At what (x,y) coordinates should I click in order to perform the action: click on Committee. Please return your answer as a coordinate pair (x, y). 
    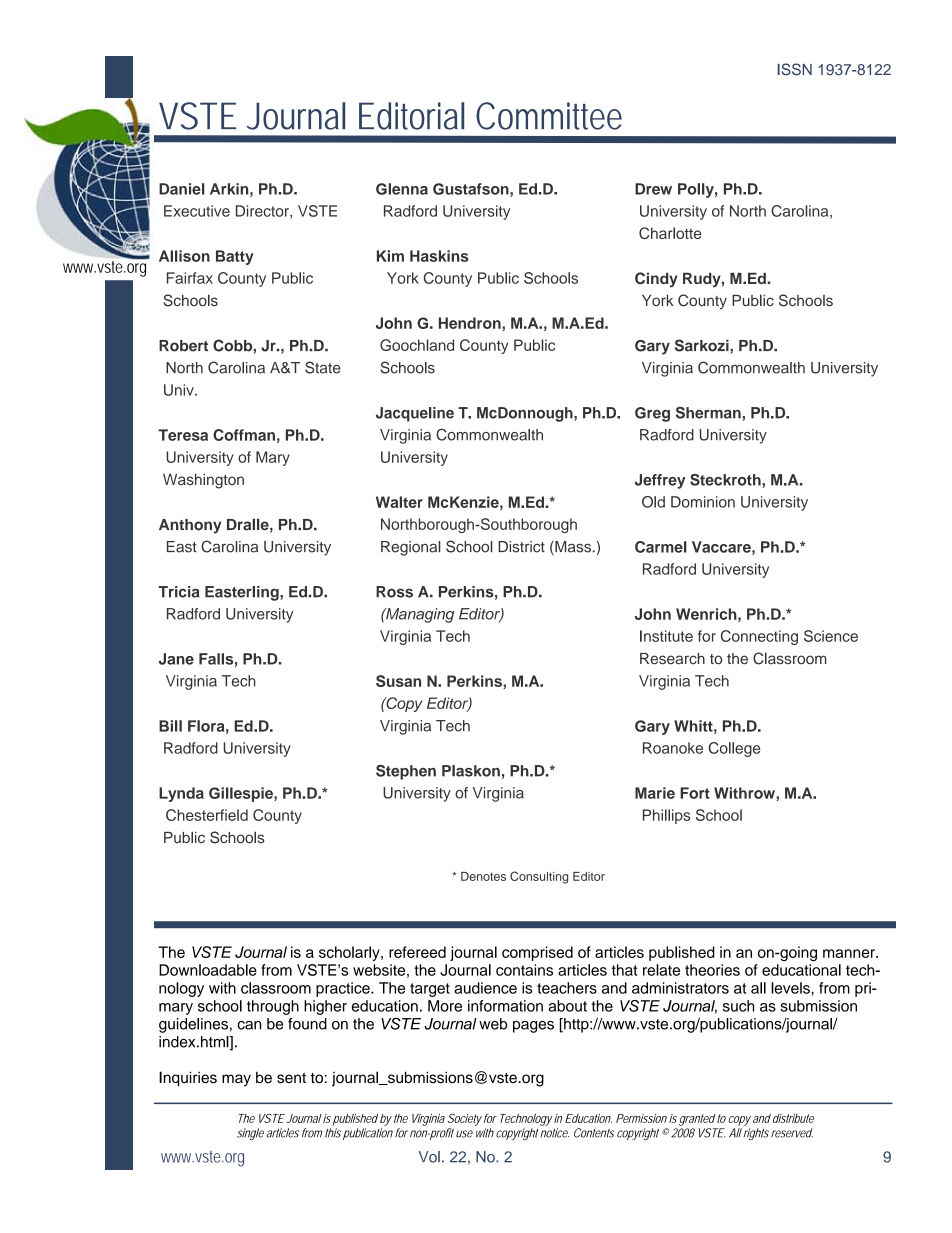
    Looking at the image, I should click on (549, 116).
